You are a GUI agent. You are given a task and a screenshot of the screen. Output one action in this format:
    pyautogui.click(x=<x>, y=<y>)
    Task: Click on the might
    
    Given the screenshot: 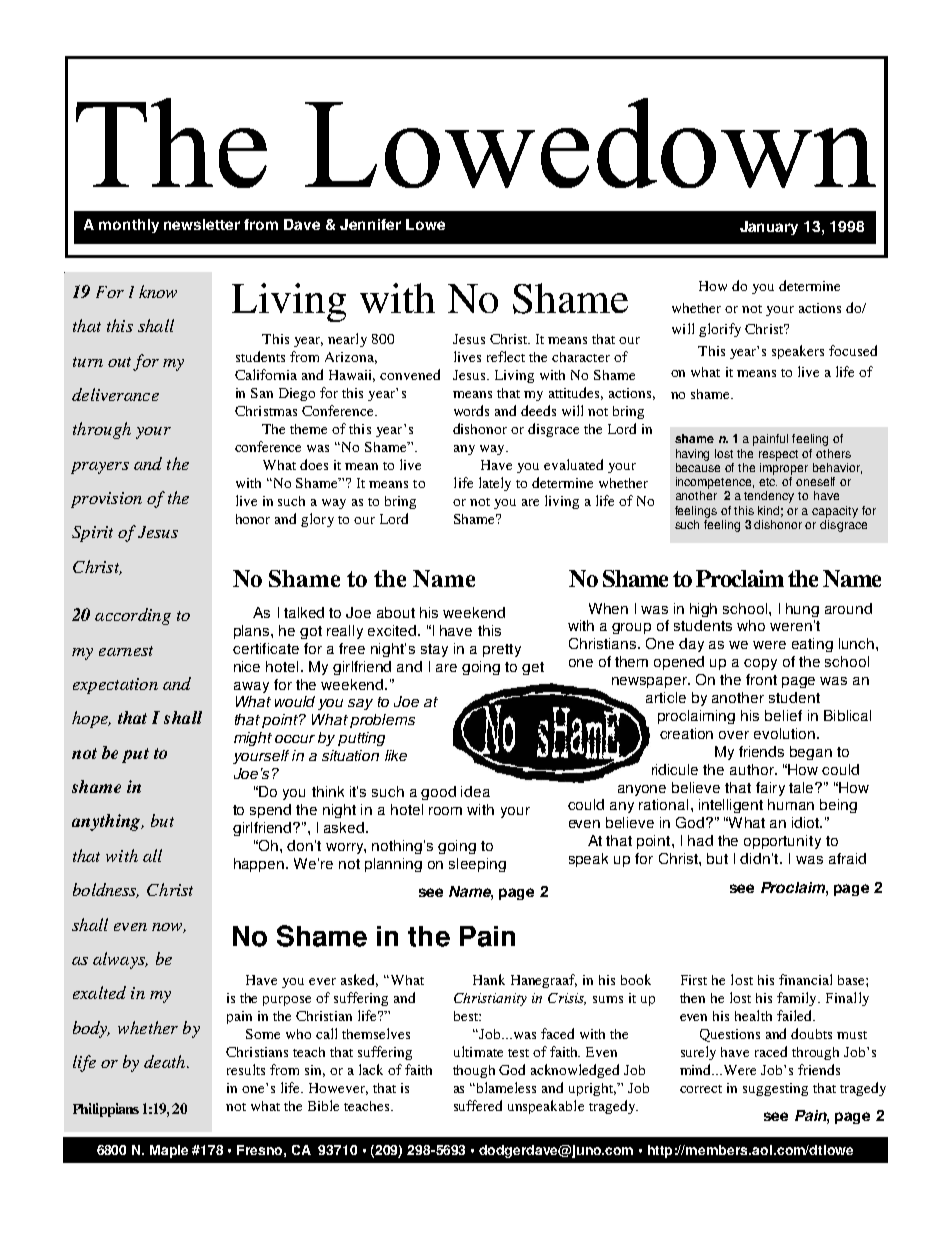 What is the action you would take?
    pyautogui.click(x=253, y=739)
